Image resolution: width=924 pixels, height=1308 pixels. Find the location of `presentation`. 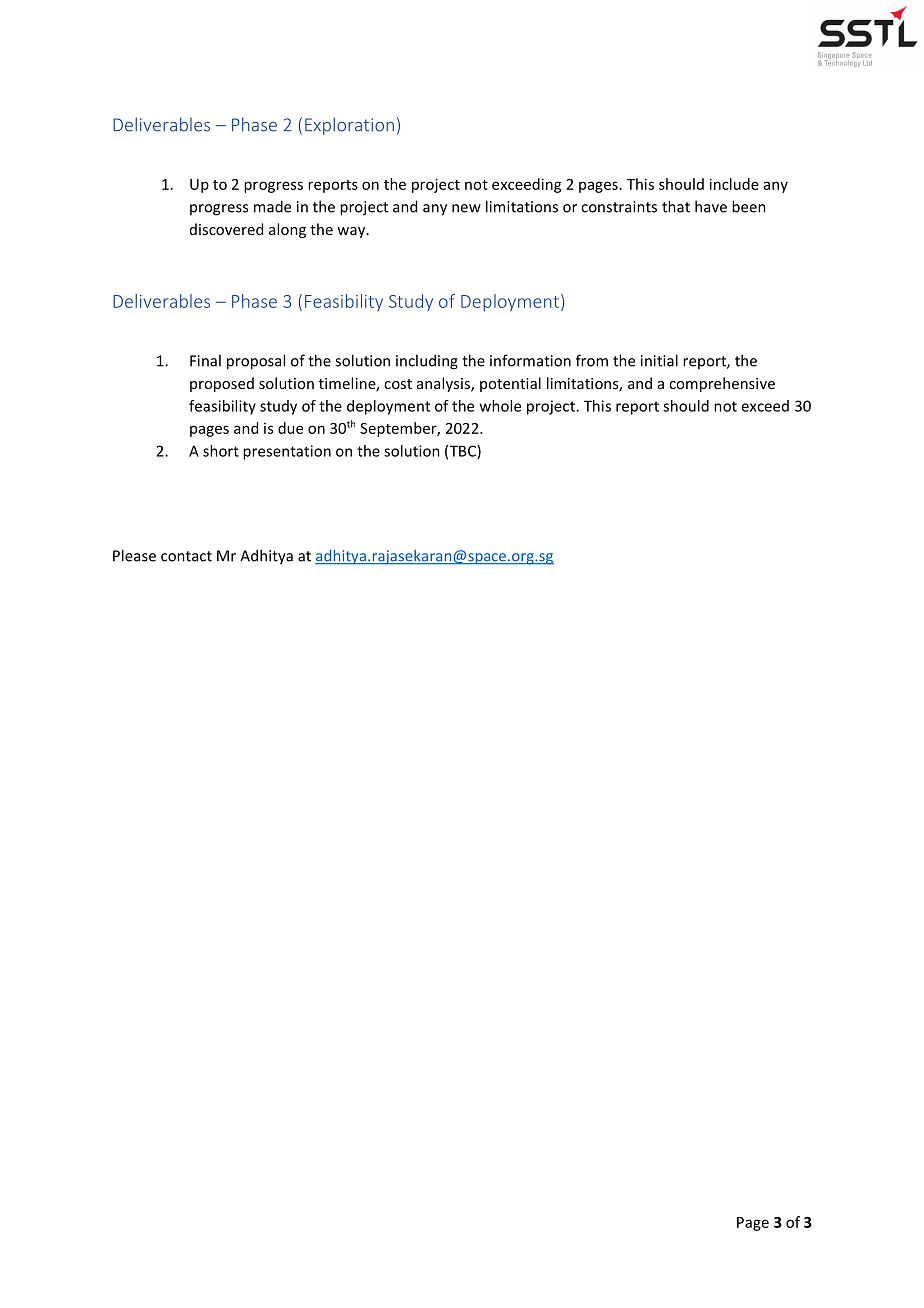

presentation is located at coordinates (287, 452).
